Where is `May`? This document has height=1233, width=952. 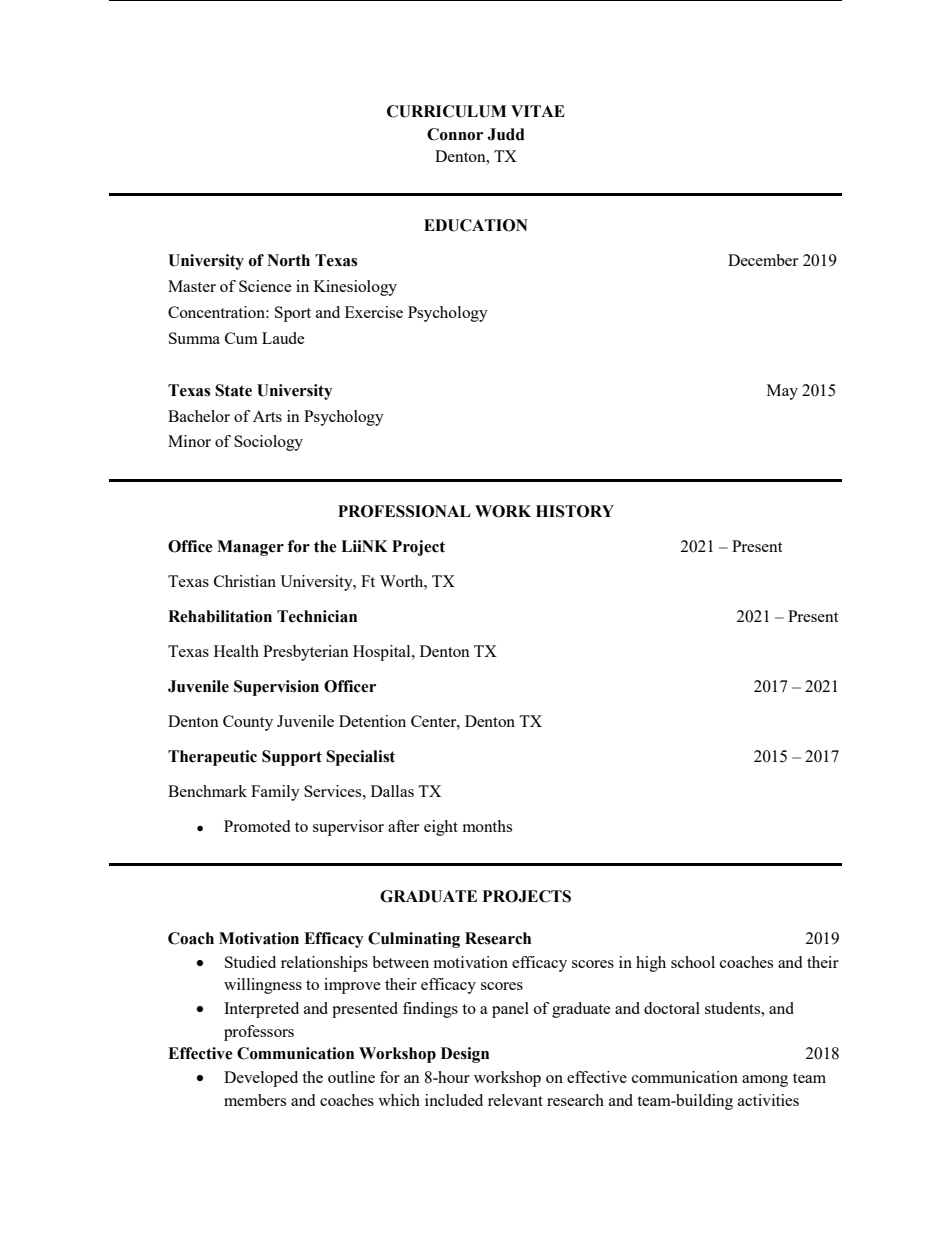 May is located at coordinates (782, 392).
